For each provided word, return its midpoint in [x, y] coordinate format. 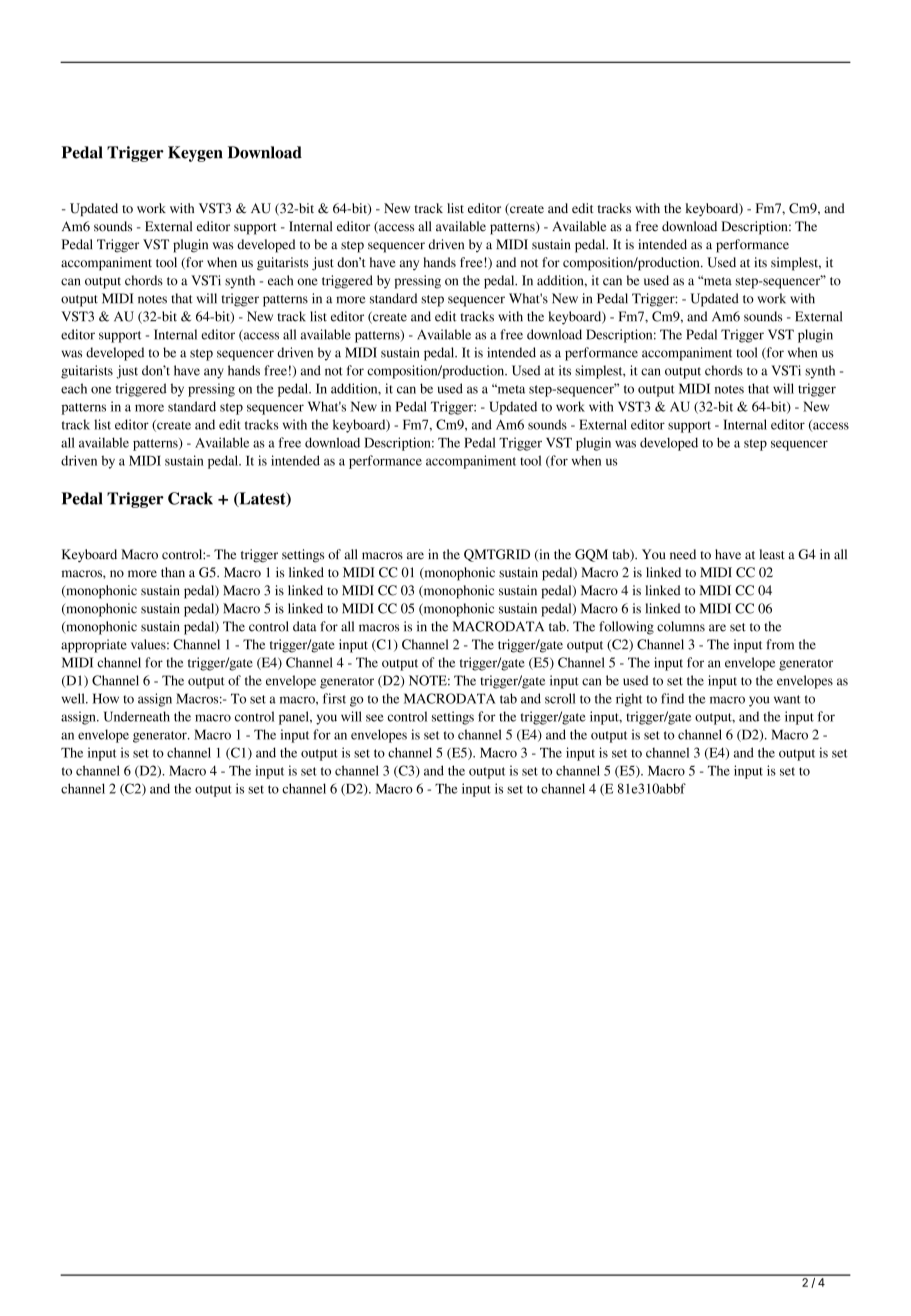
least [772, 554]
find [672, 698]
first [334, 698]
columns [681, 626]
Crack [190, 498]
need [683, 554]
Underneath [137, 716]
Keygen [195, 154]
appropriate [94, 646]
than [173, 572]
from [780, 644]
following [626, 628]
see [375, 718]
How [106, 698]
